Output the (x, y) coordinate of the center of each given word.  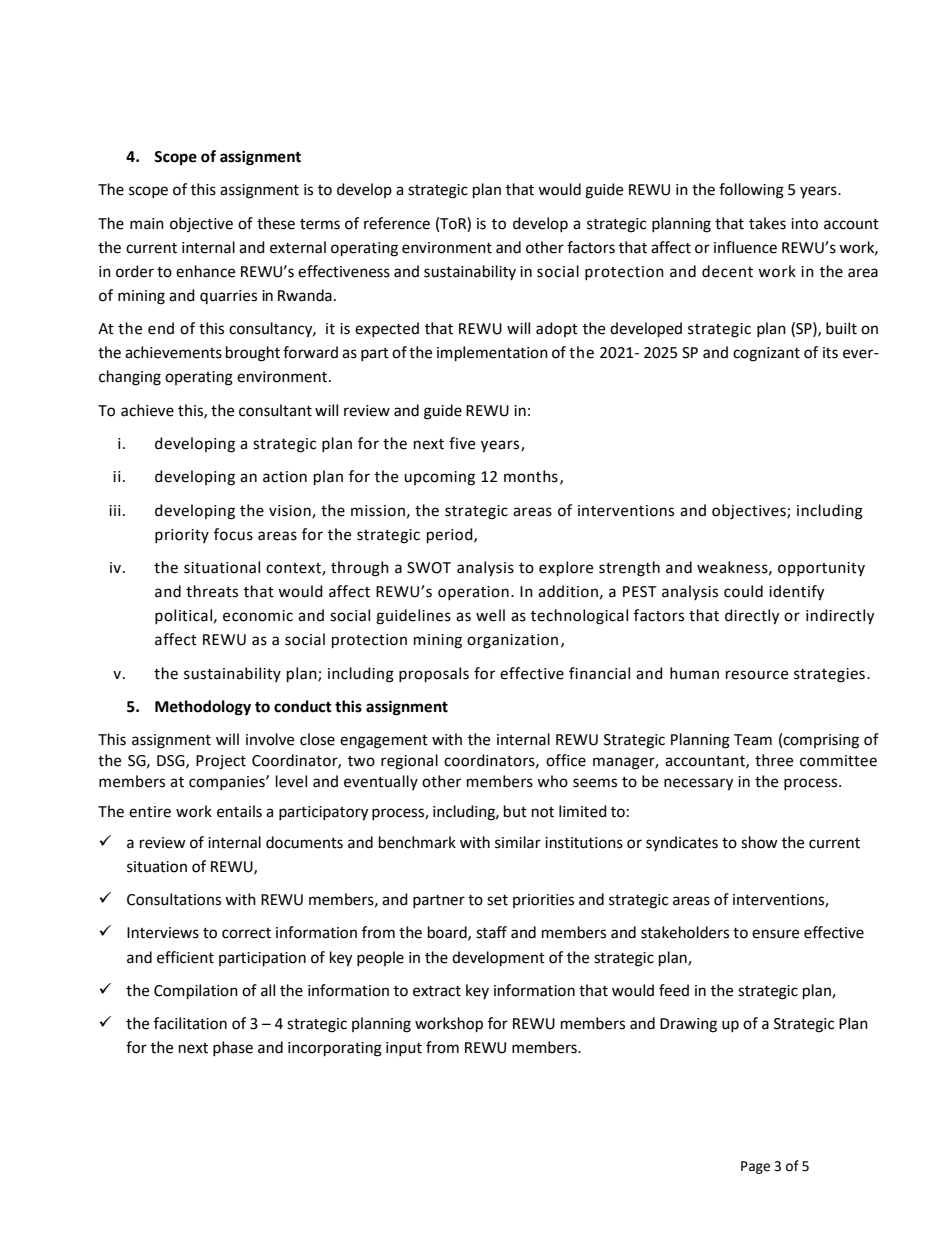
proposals (434, 675)
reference (397, 223)
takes (767, 223)
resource (757, 675)
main (147, 224)
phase (233, 1048)
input (404, 1049)
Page (755, 1167)
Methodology (203, 708)
